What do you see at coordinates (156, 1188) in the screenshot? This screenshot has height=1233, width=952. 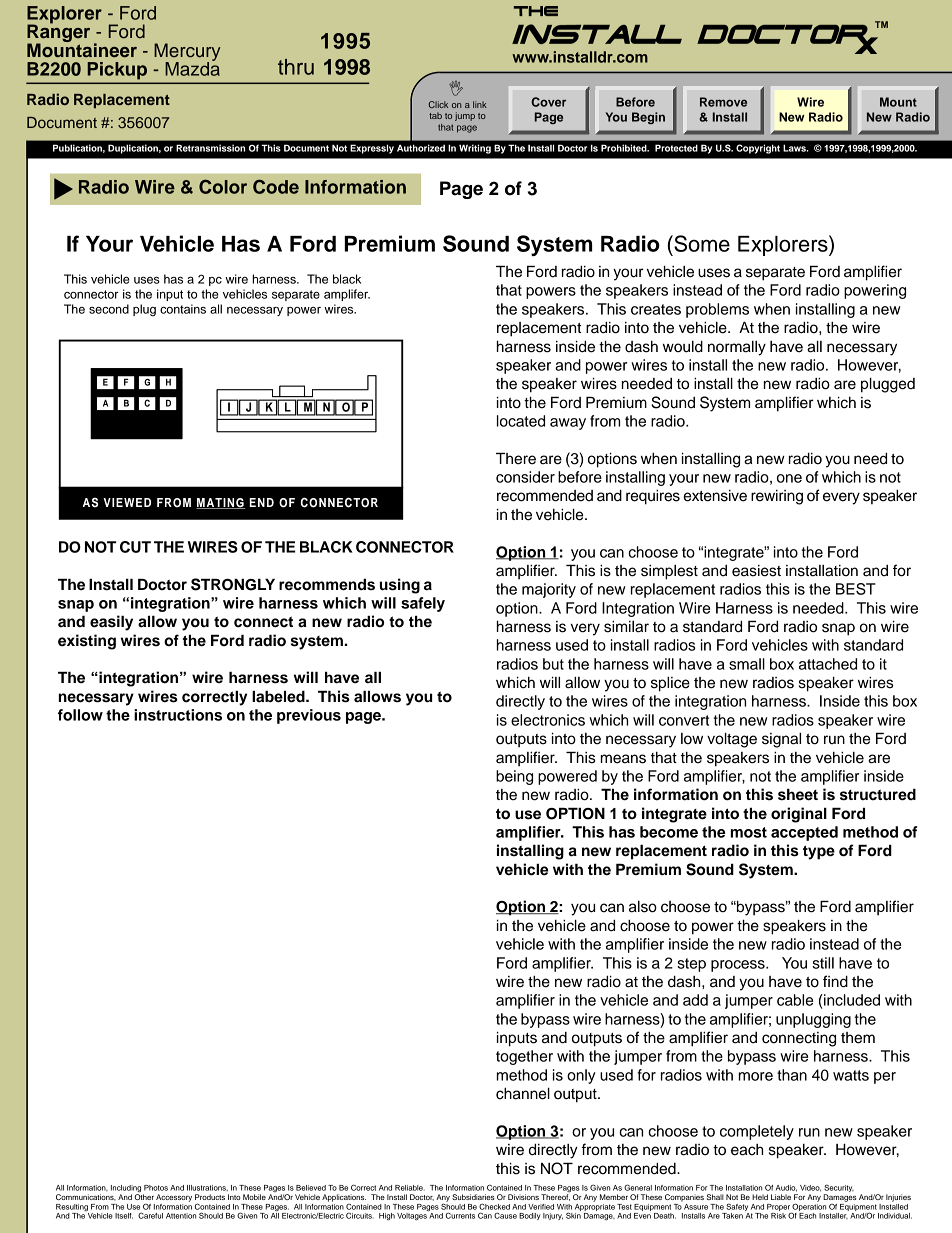 I see `Photos` at bounding box center [156, 1188].
